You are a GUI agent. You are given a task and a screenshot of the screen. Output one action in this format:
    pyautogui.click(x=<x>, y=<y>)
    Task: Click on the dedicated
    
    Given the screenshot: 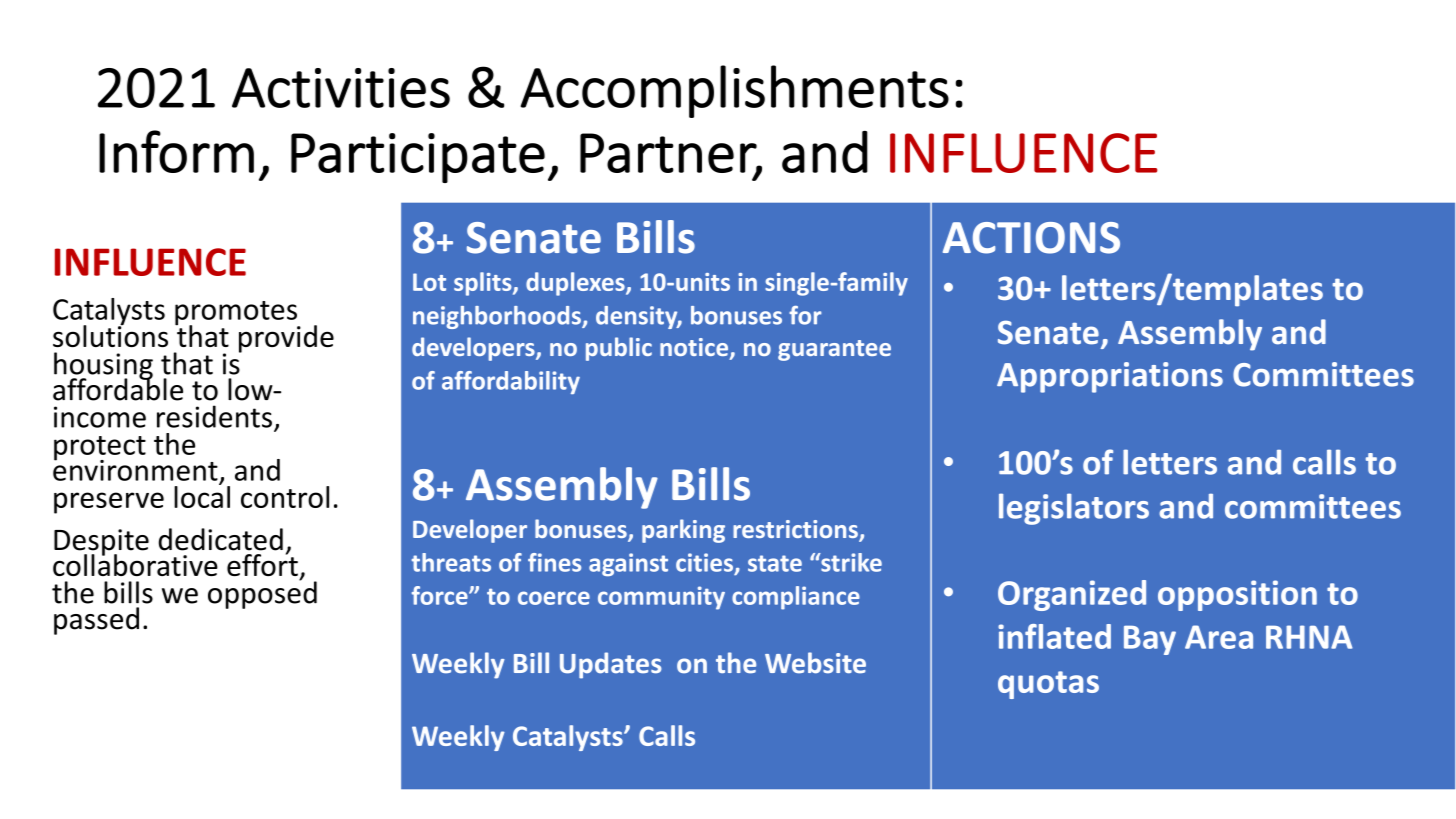 What is the action you would take?
    pyautogui.click(x=221, y=539)
